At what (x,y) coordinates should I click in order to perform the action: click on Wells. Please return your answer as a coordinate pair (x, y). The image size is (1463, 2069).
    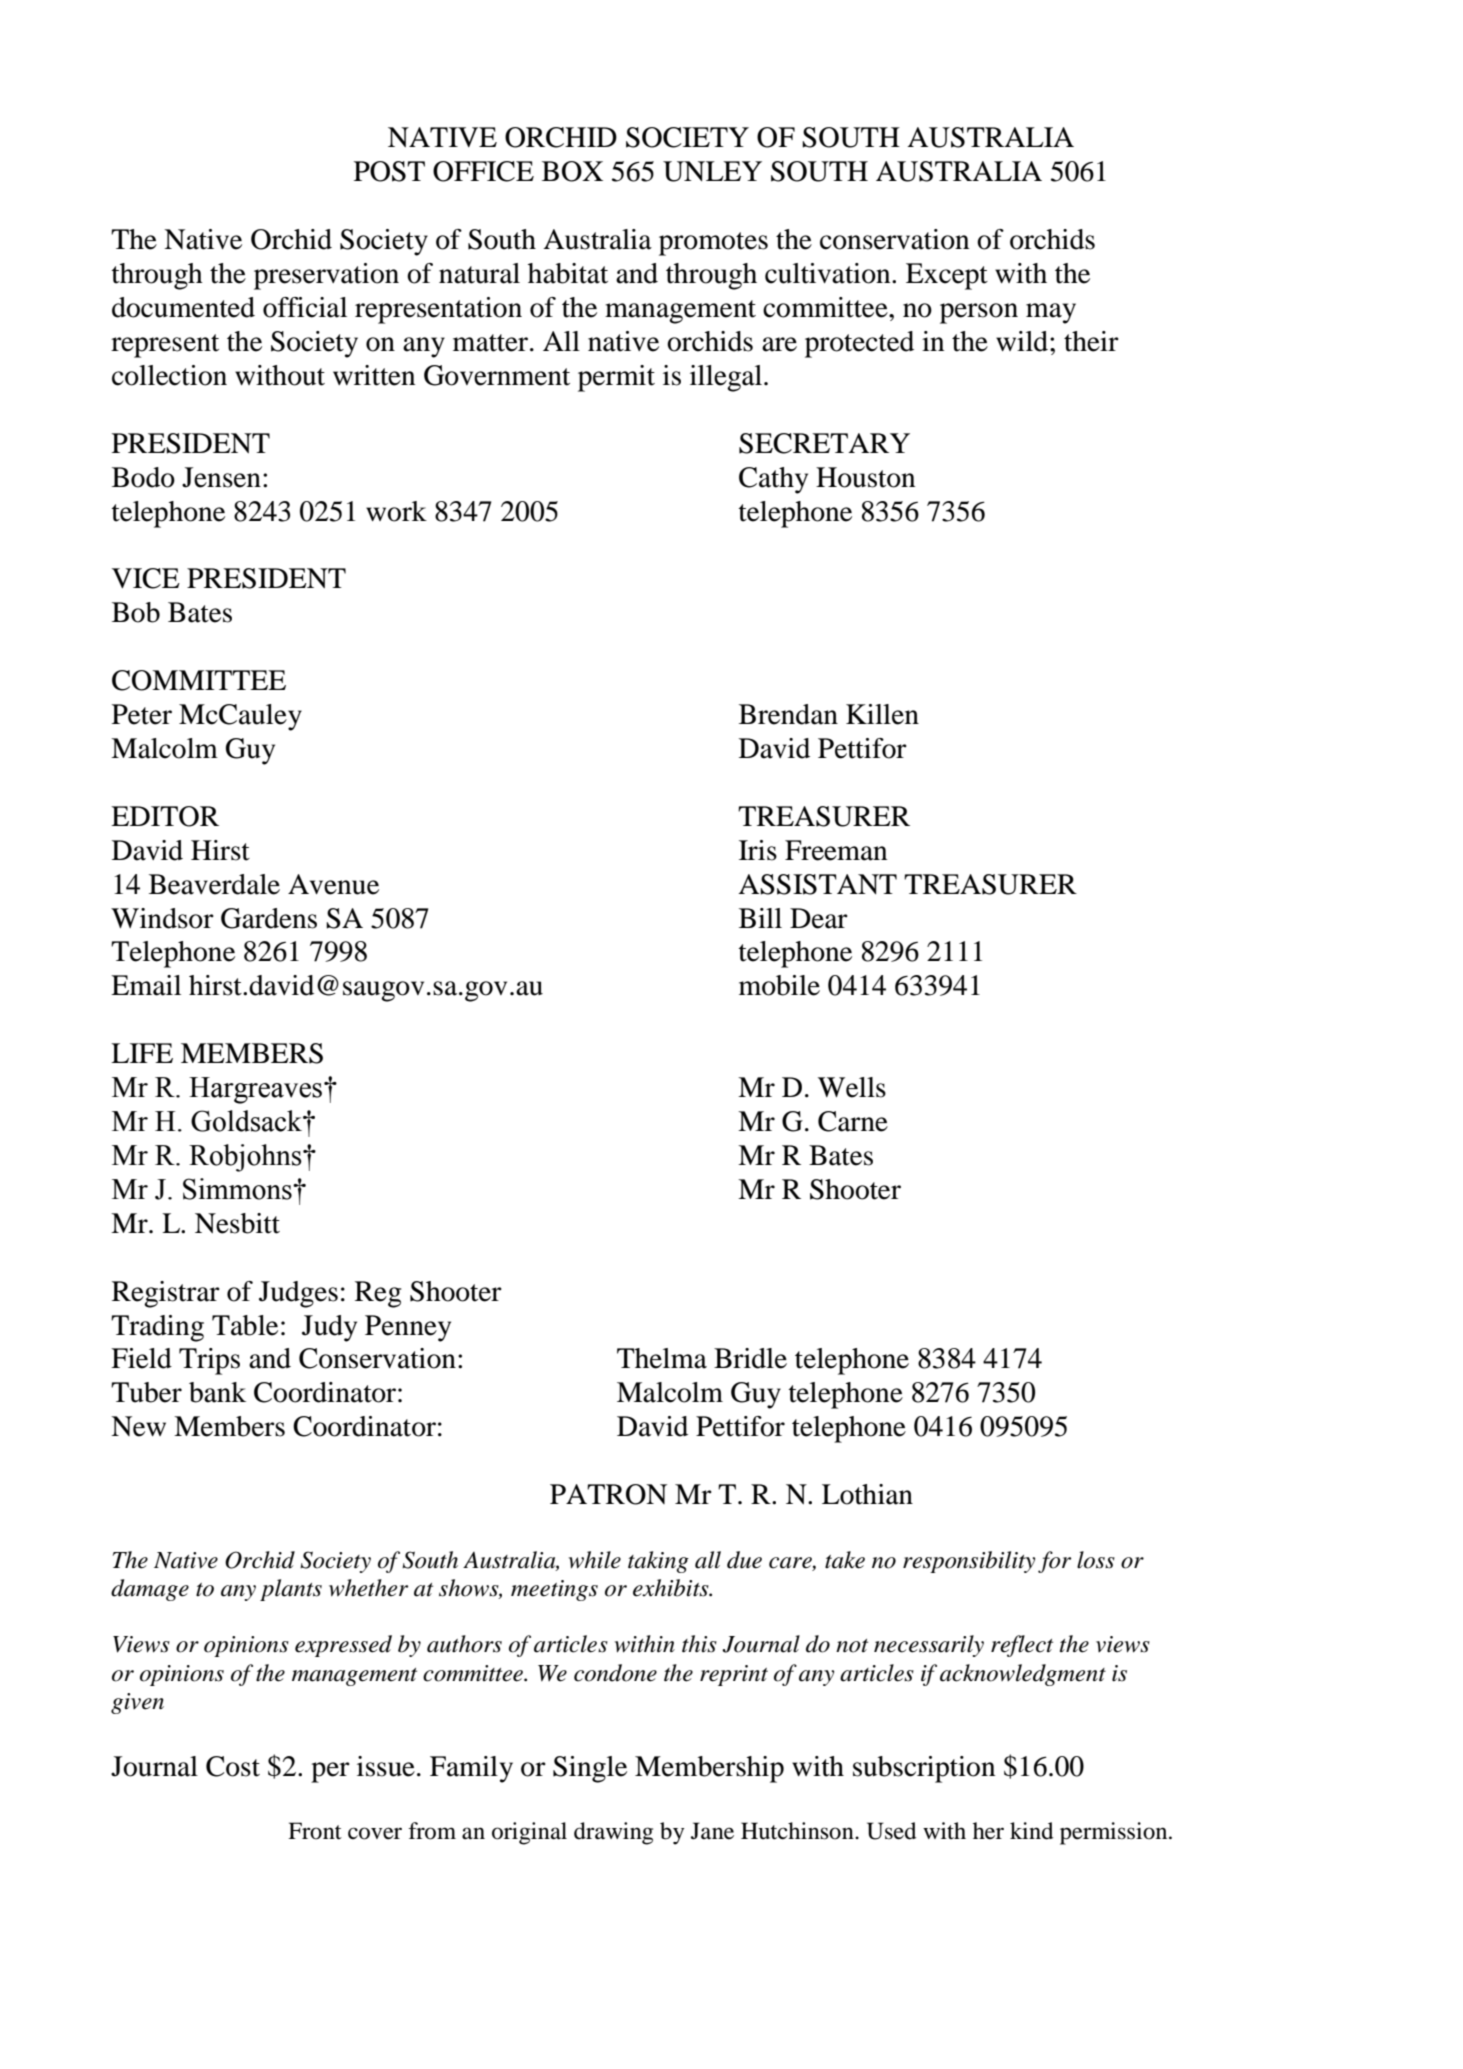
    Looking at the image, I should click on (852, 1087).
